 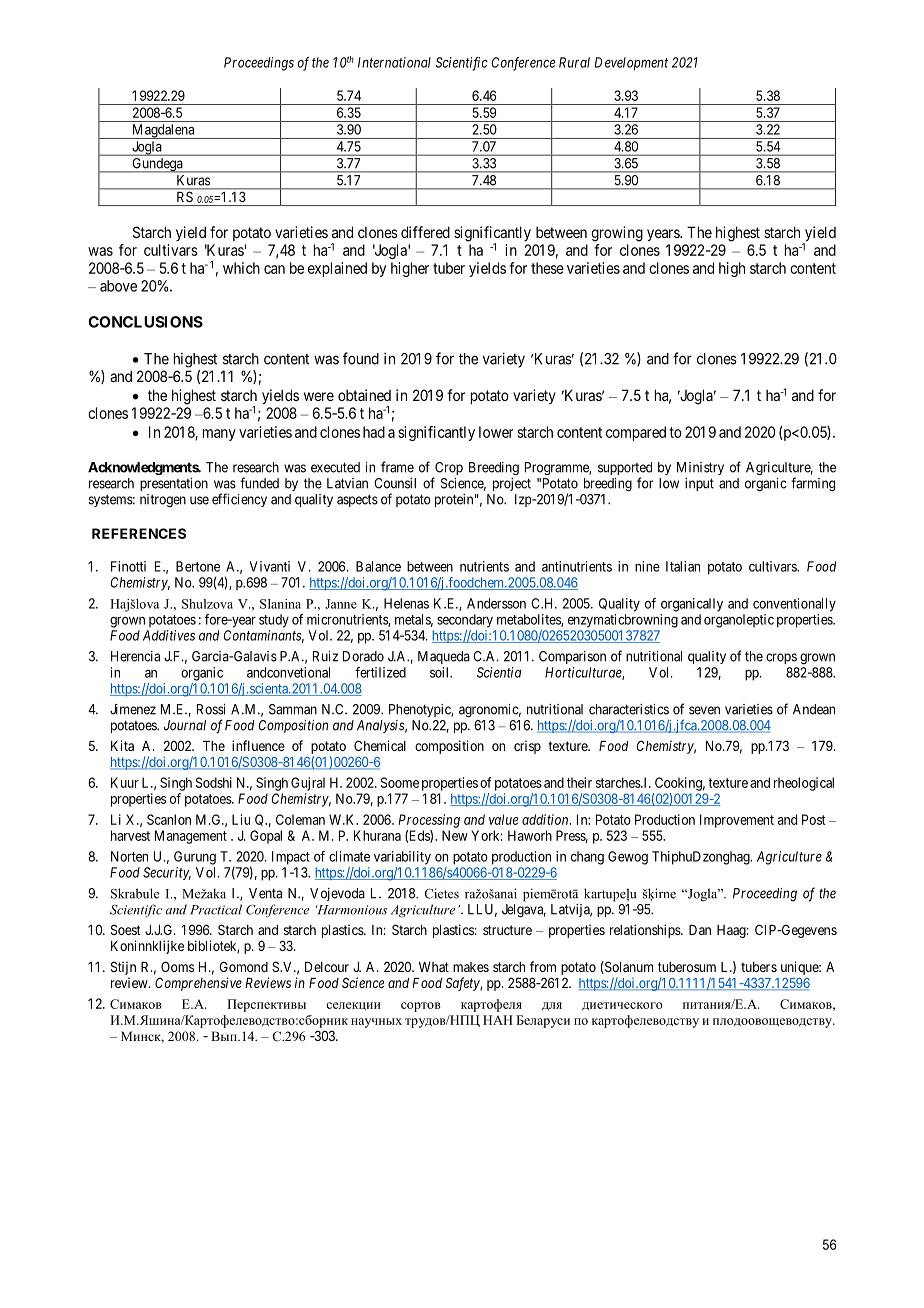 I want to click on Journal, so click(x=185, y=725).
